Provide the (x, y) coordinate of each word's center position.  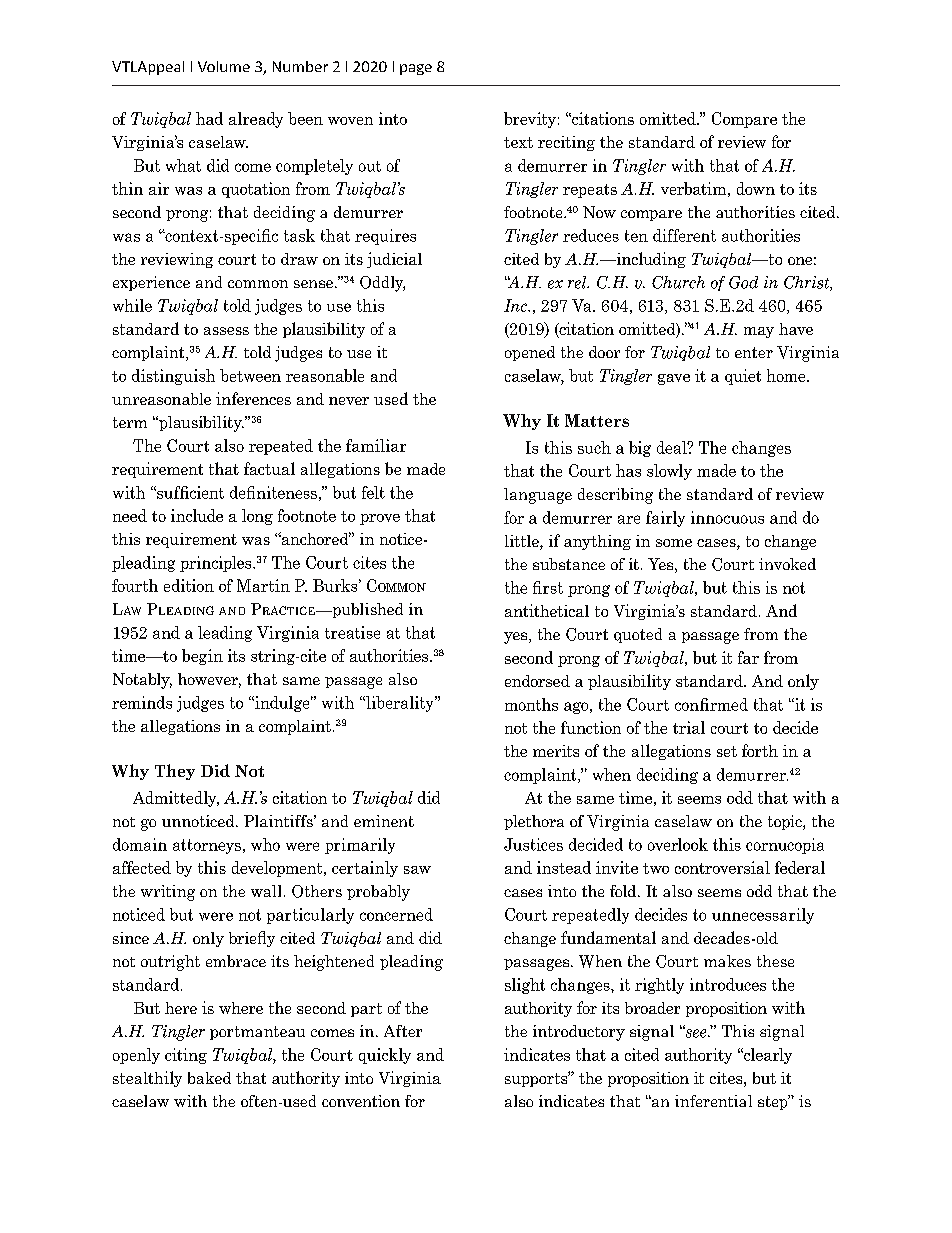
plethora (534, 822)
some (674, 543)
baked (209, 1078)
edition (189, 585)
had (209, 118)
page (416, 69)
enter (754, 352)
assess (226, 331)
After (403, 1031)
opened (530, 353)
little (523, 542)
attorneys (207, 846)
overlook (678, 844)
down (756, 188)
